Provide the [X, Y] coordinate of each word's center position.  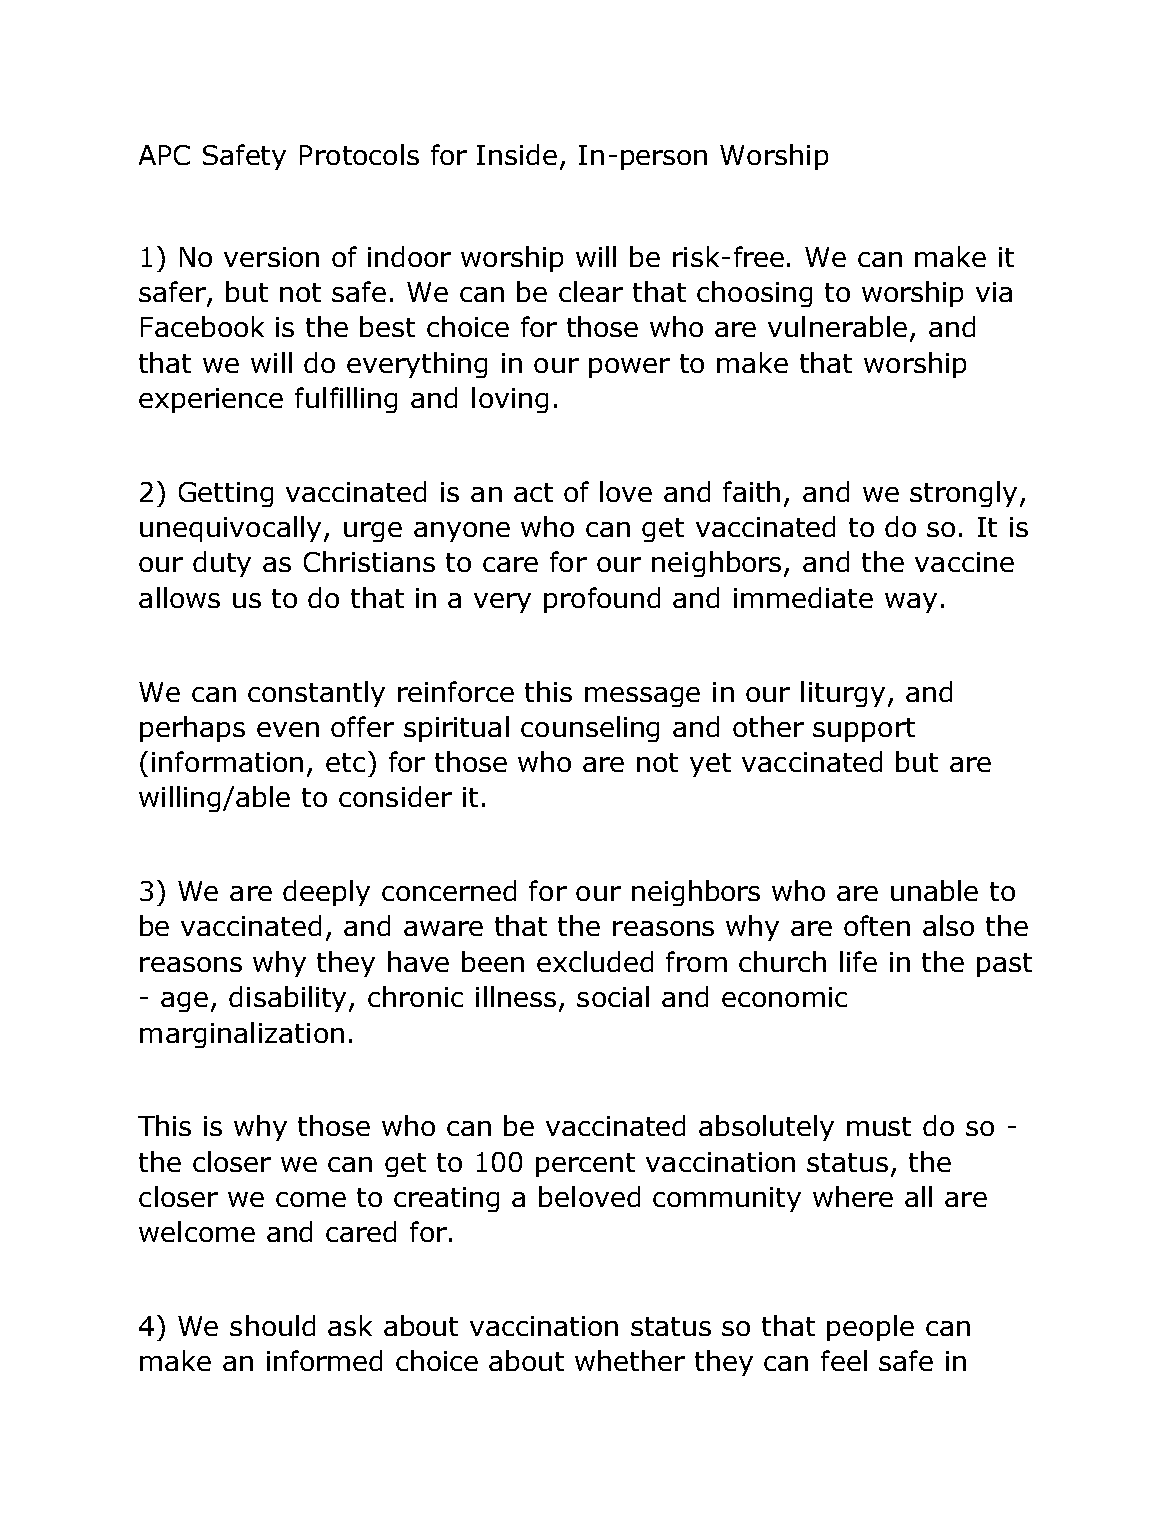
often [877, 925]
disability [289, 999]
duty [222, 564]
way [911, 603]
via [994, 292]
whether [630, 1360]
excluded [595, 961]
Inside [517, 154]
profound [602, 600]
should [272, 1325]
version [271, 257]
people [870, 1328]
